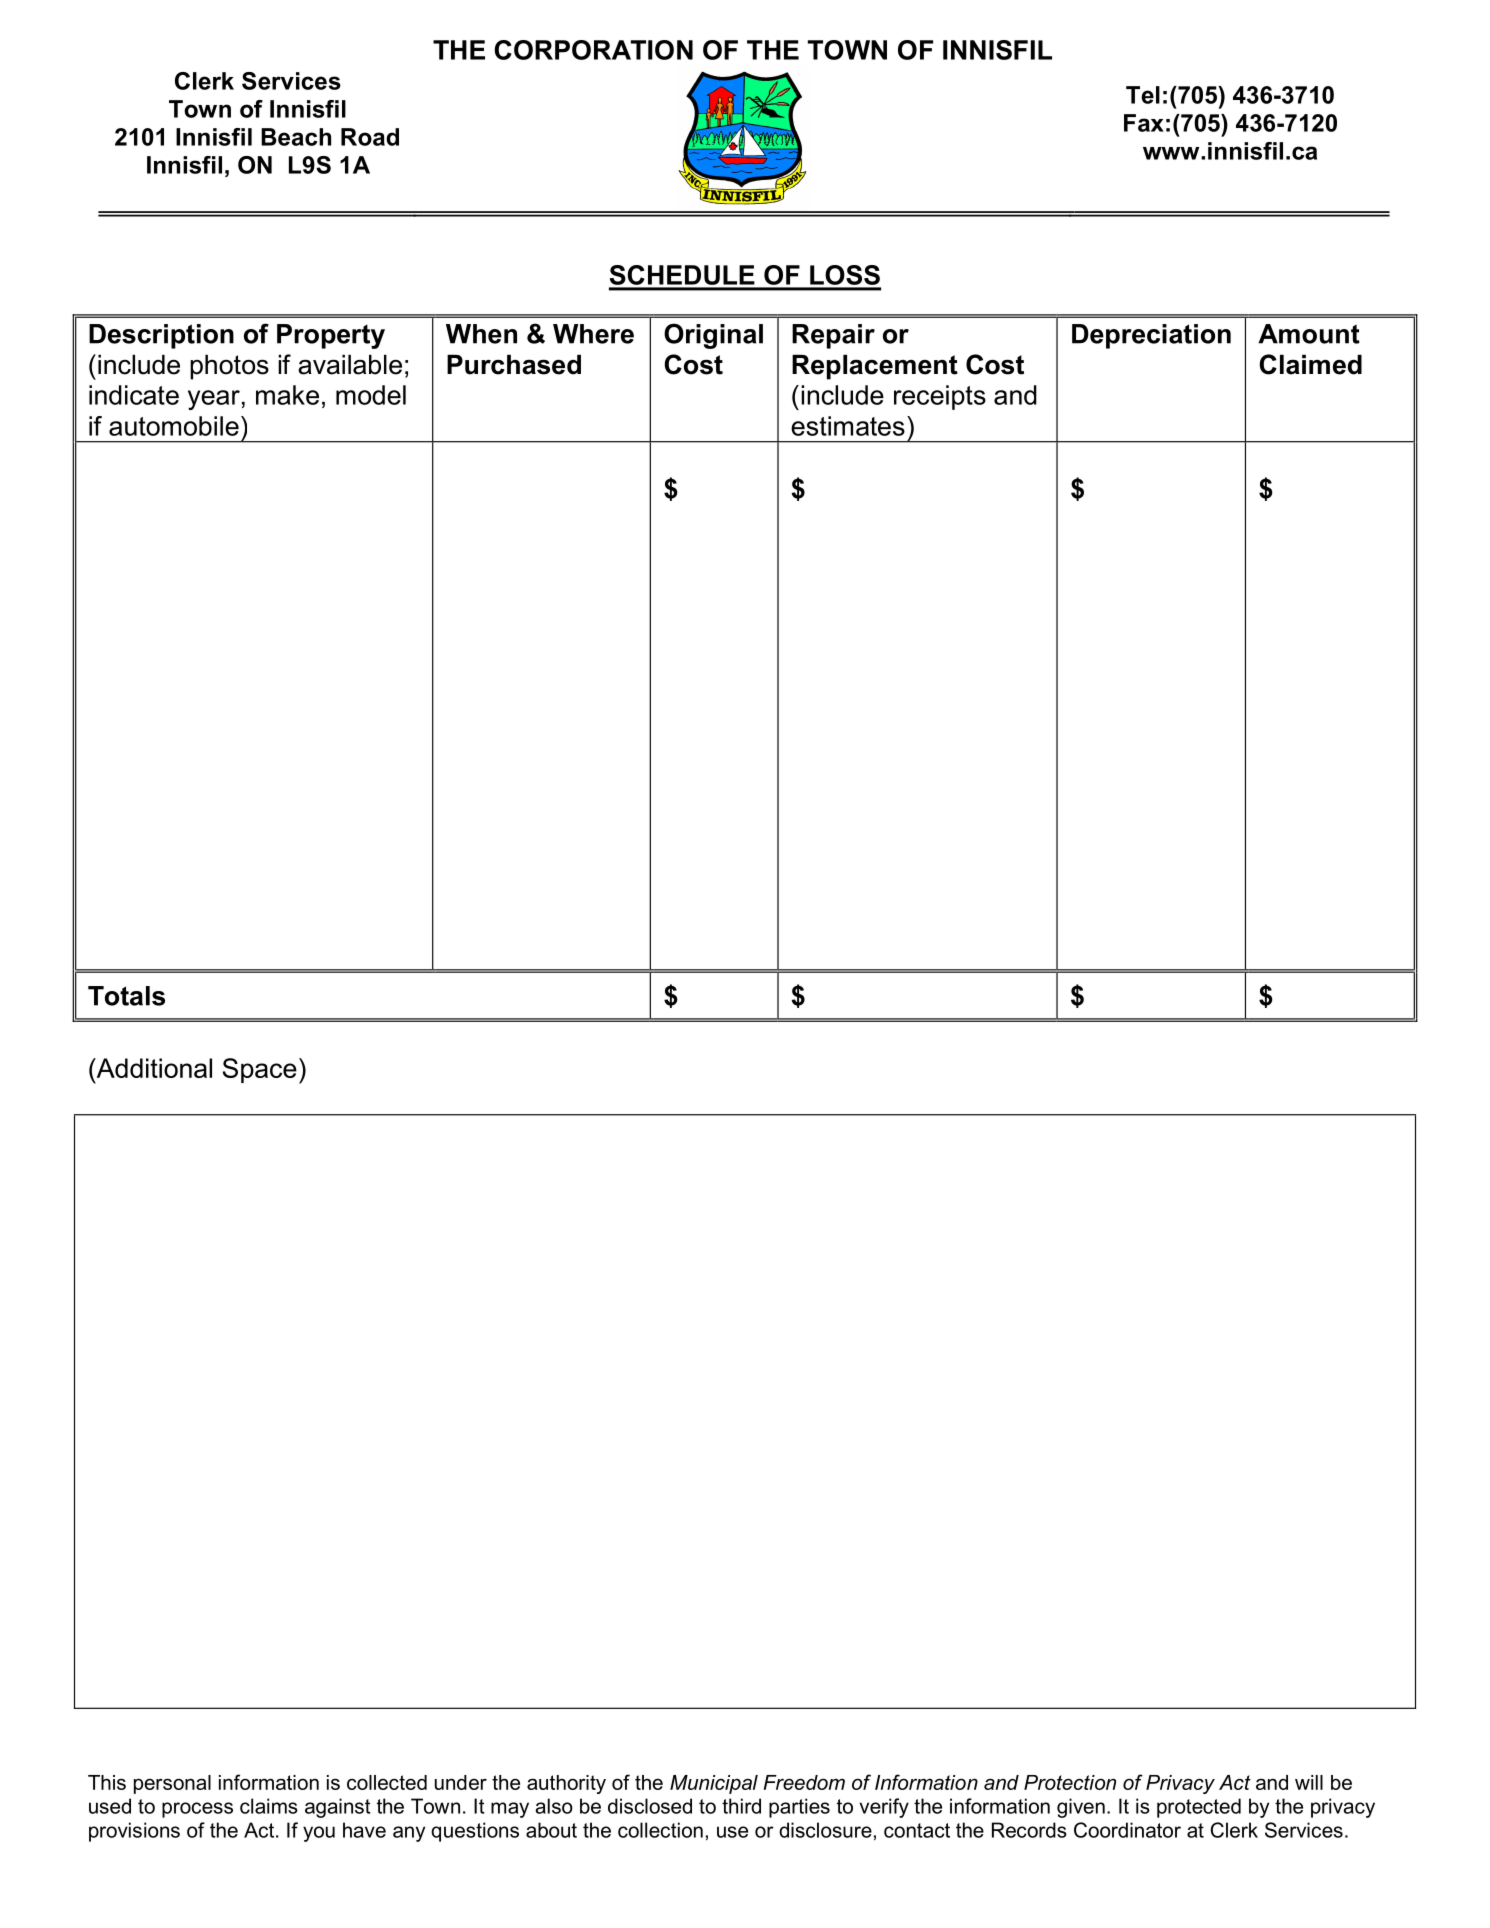 This document has width=1490, height=1928. I want to click on Claimed, so click(1310, 364).
